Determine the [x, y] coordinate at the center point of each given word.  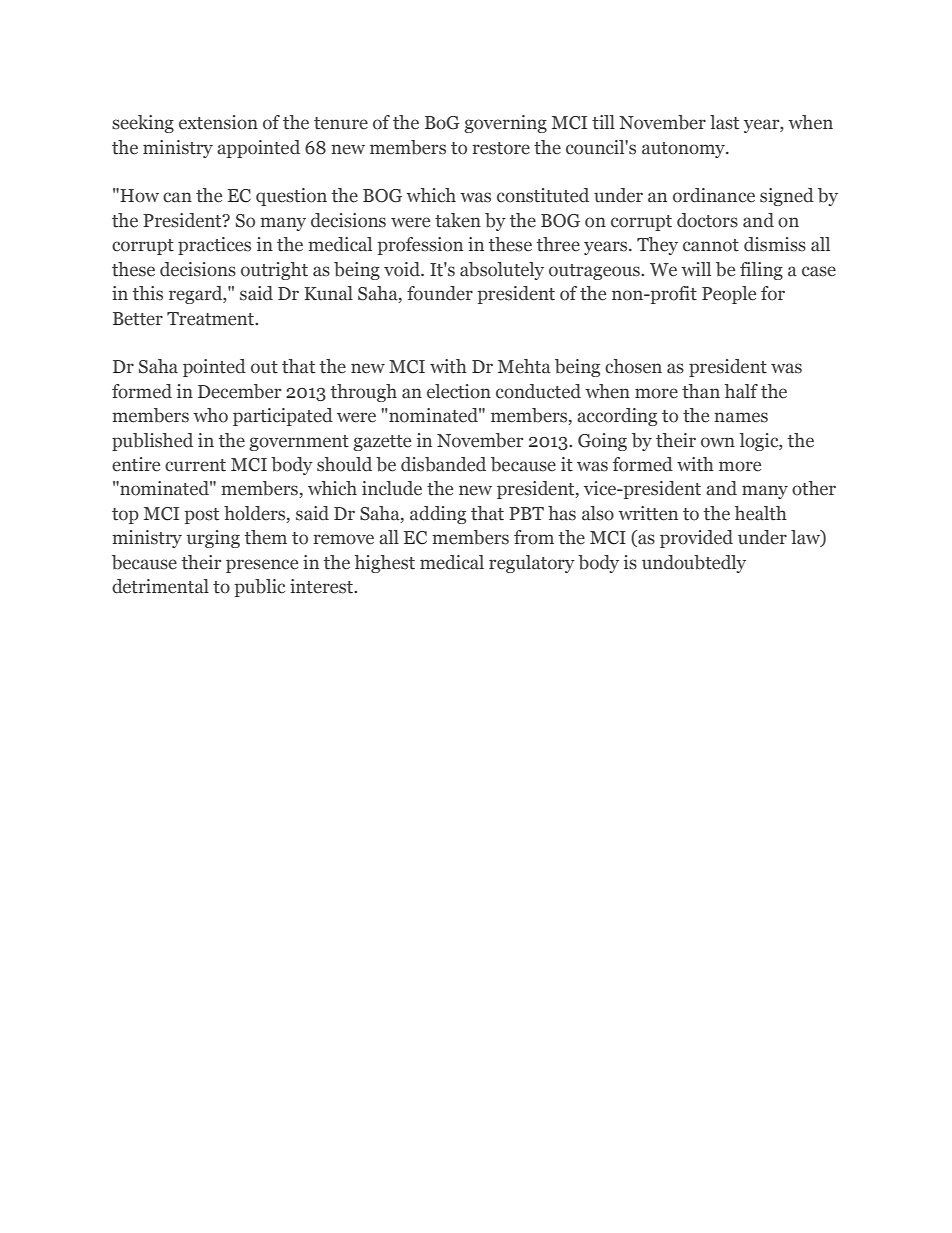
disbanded [443, 464]
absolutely [502, 271]
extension [218, 122]
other [814, 488]
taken [458, 220]
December [239, 391]
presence [262, 566]
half [741, 391]
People [729, 295]
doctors [707, 220]
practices [214, 246]
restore [501, 148]
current [195, 465]
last [724, 122]
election [459, 391]
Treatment [212, 319]
